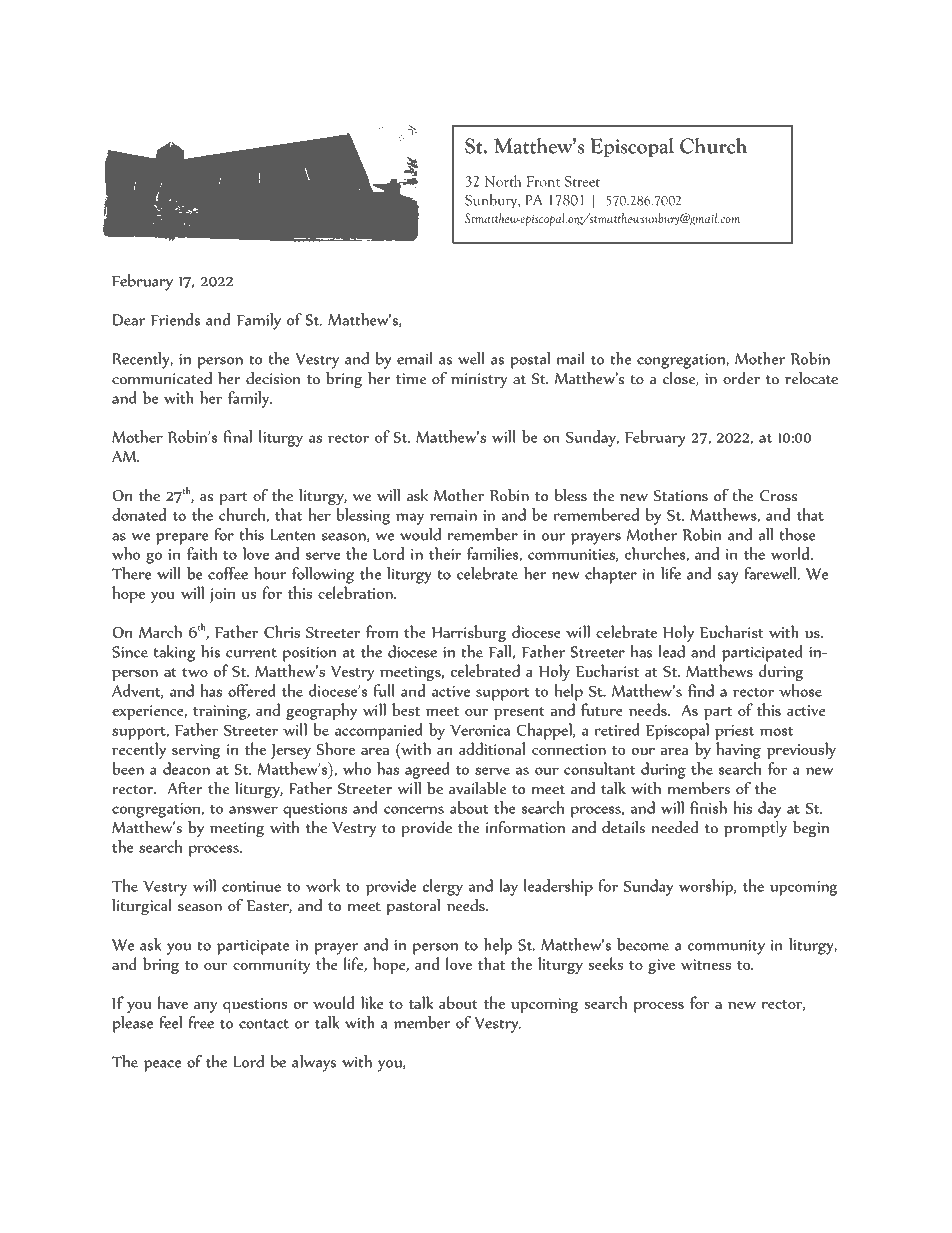 Image resolution: width=952 pixels, height=1233 pixels. Describe the element at coordinates (503, 181) in the screenshot. I see `North` at that location.
